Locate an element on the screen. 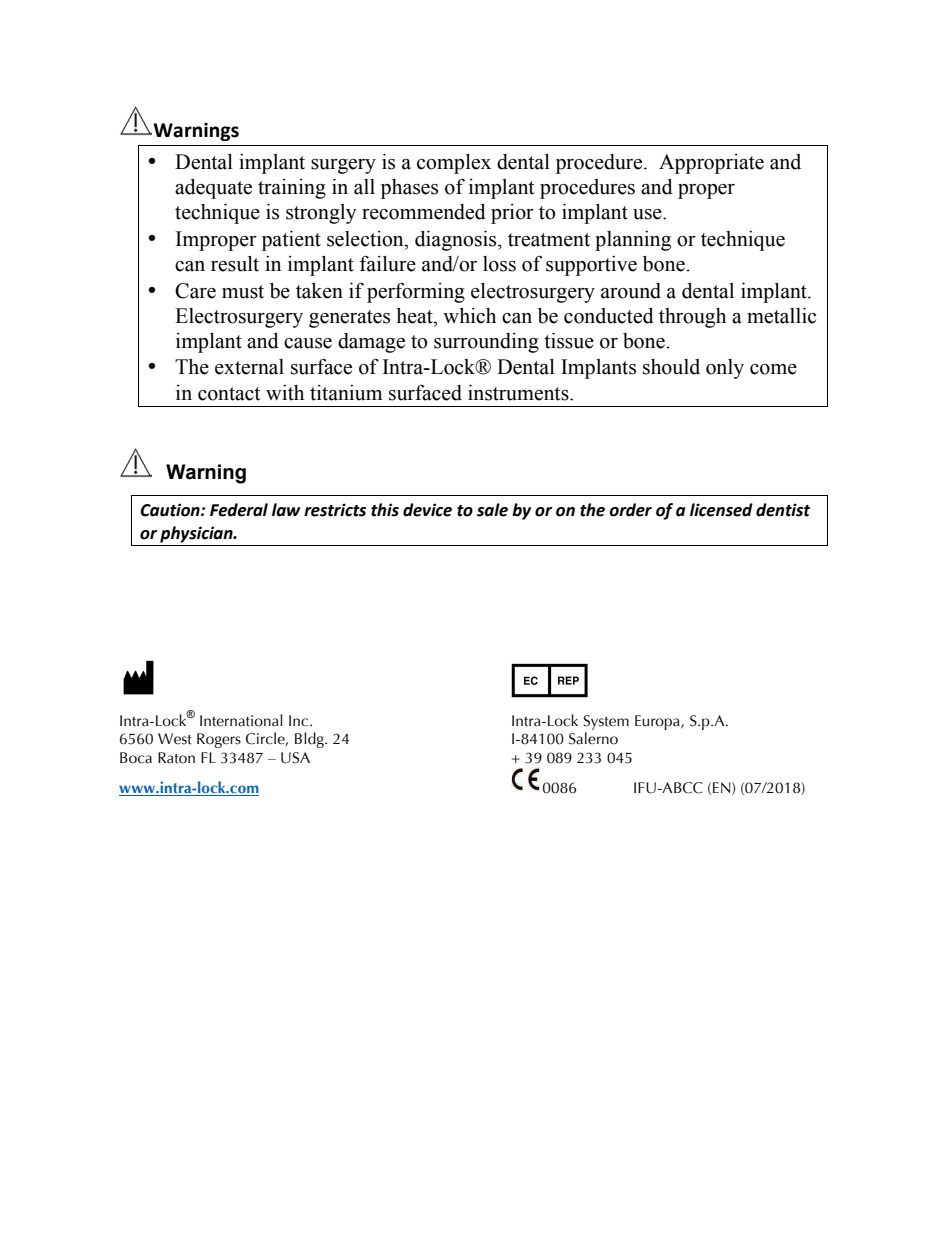 This screenshot has width=952, height=1233. Inc is located at coordinates (300, 721).
